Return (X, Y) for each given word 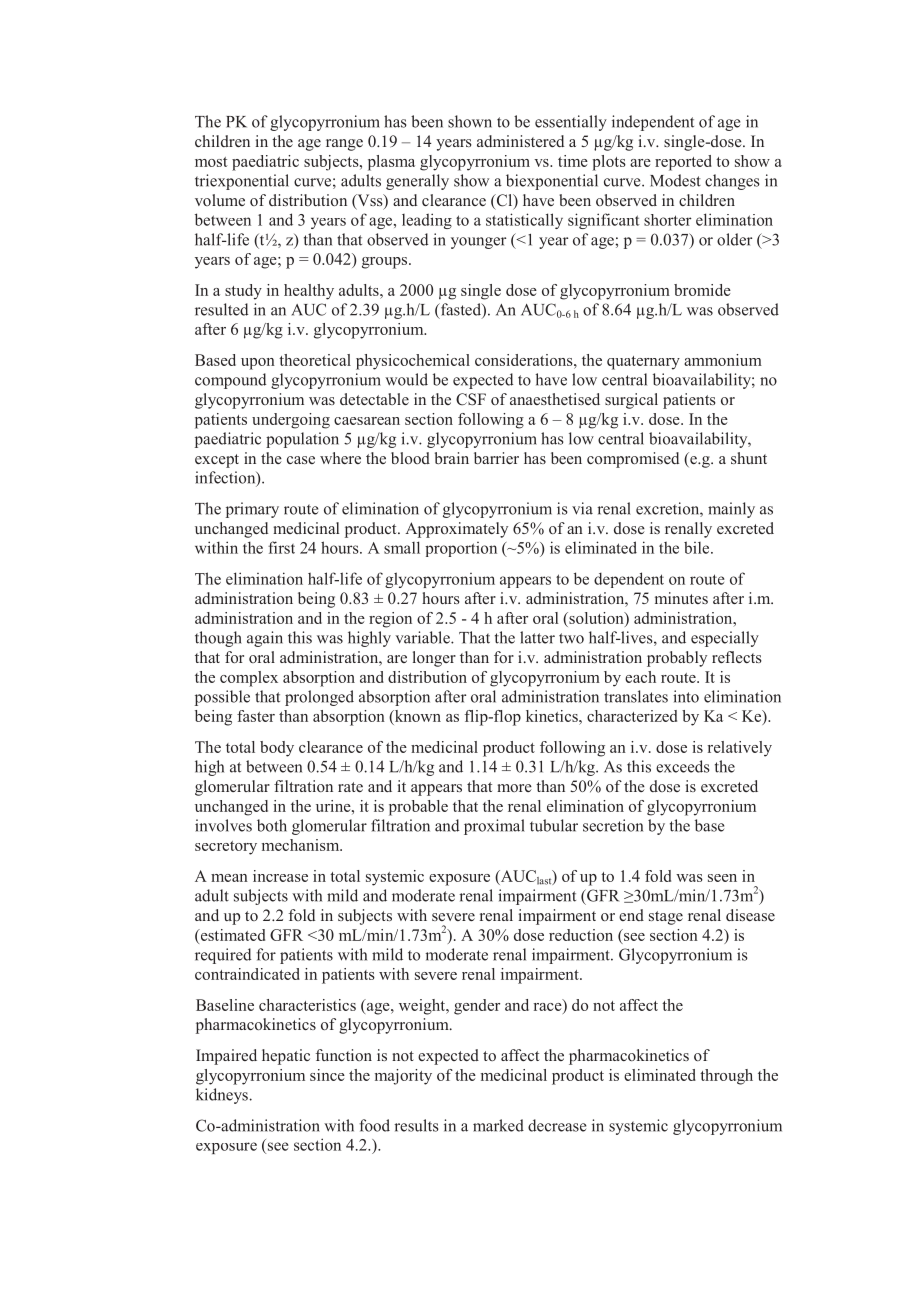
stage (666, 918)
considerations (525, 360)
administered (520, 141)
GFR (286, 935)
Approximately (456, 530)
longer (434, 659)
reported (683, 163)
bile (698, 547)
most (211, 162)
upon (258, 364)
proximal (494, 827)
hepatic (286, 1057)
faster (256, 716)
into (686, 696)
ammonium (723, 360)
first (281, 547)
